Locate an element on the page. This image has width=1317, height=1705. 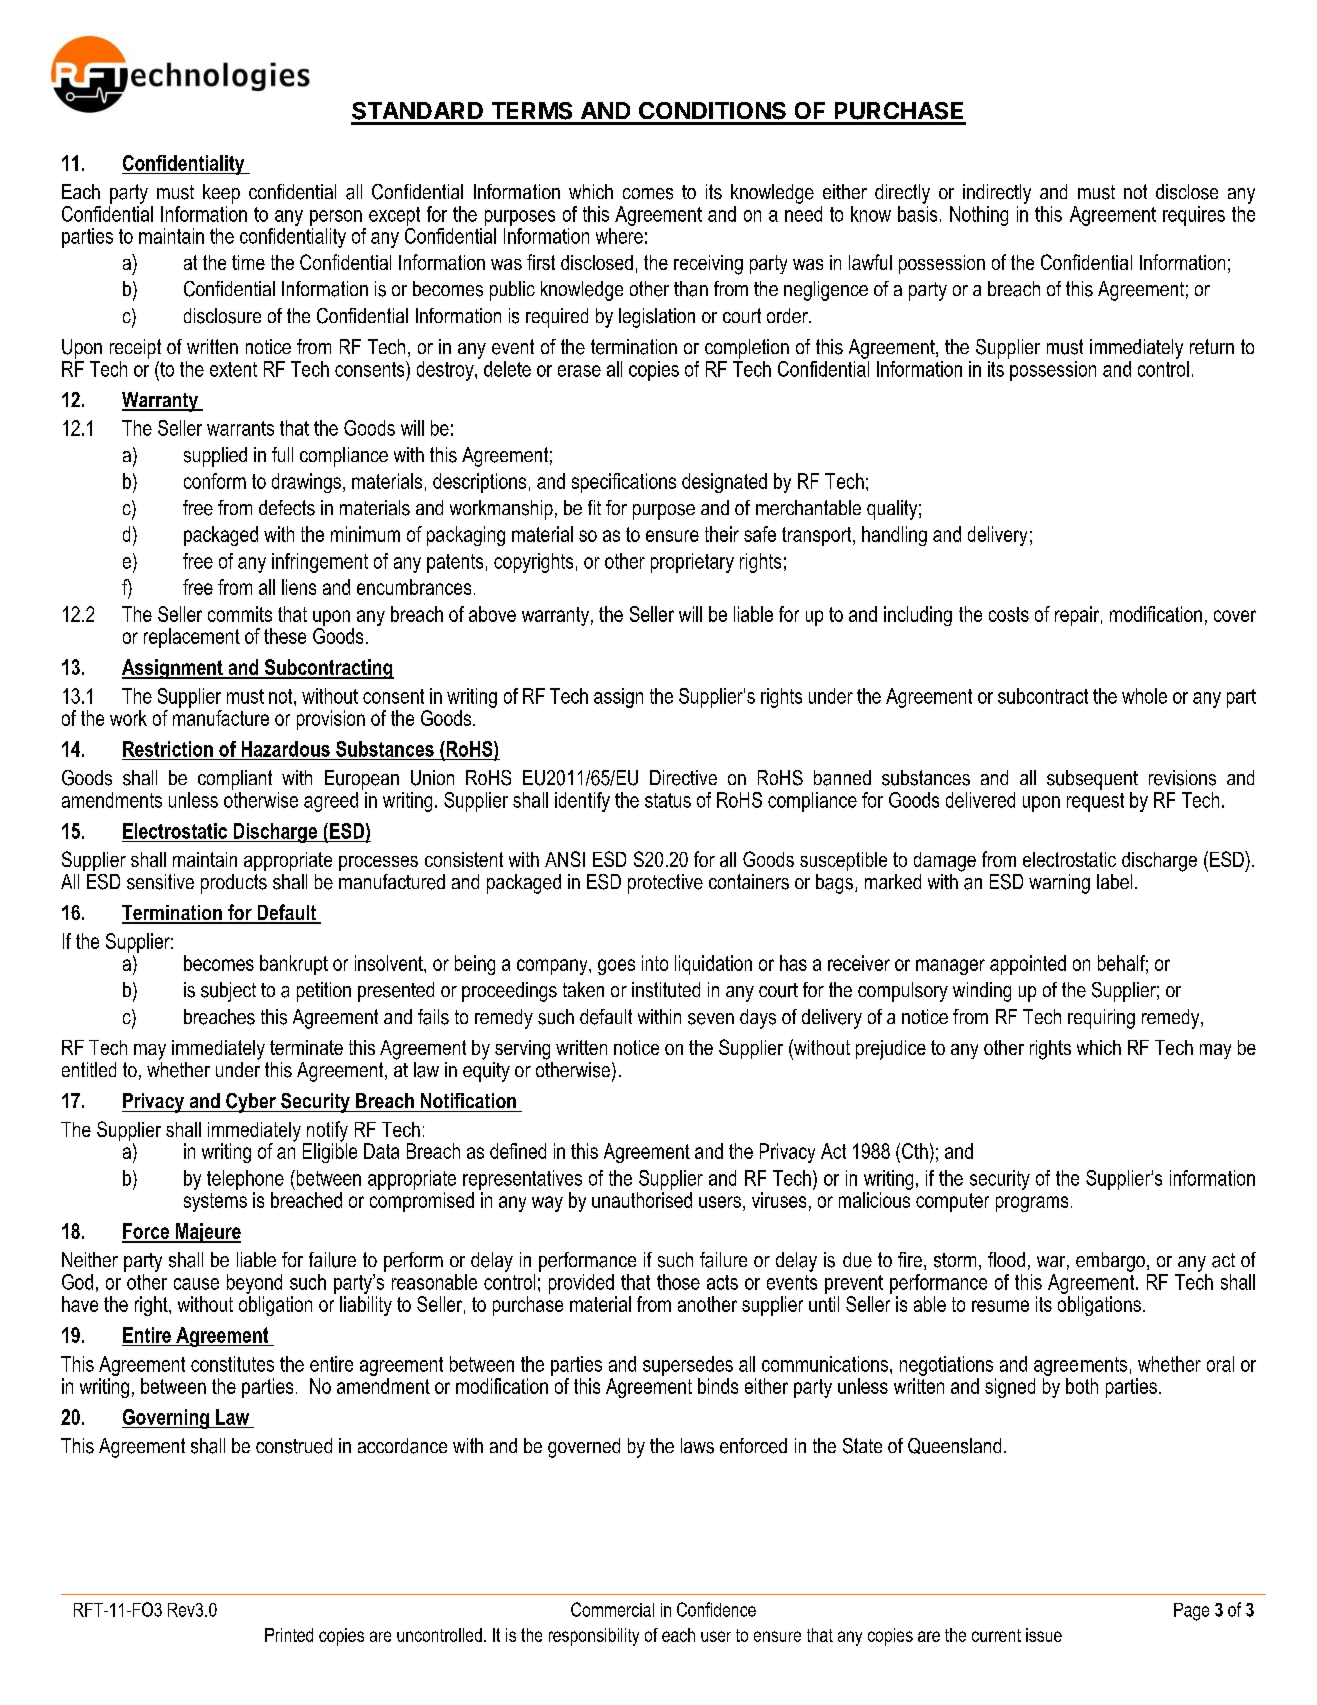
replacement is located at coordinates (192, 638).
